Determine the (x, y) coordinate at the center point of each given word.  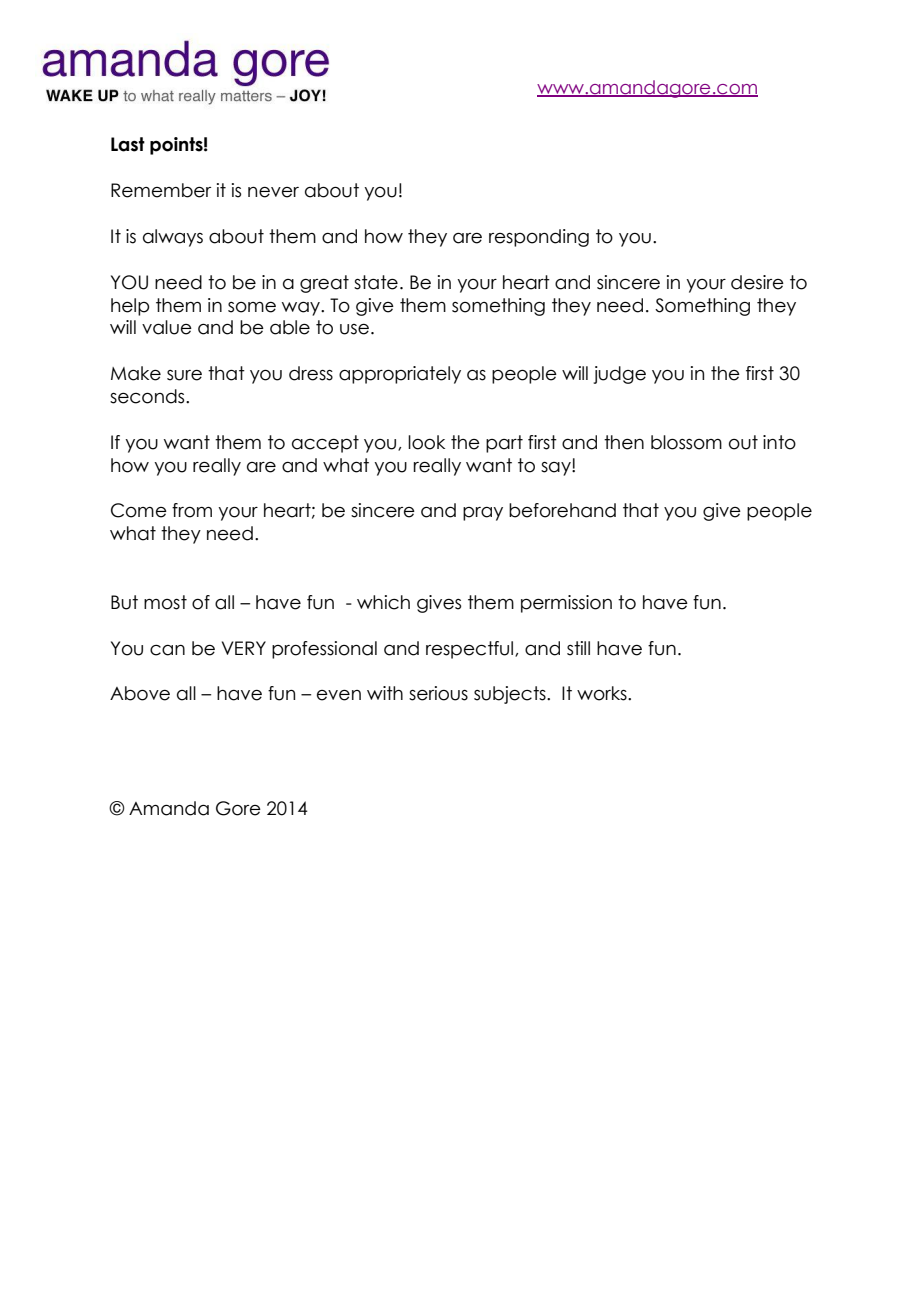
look (426, 442)
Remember (161, 190)
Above (140, 693)
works (603, 693)
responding (539, 238)
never (273, 192)
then (624, 442)
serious (438, 693)
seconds (148, 396)
